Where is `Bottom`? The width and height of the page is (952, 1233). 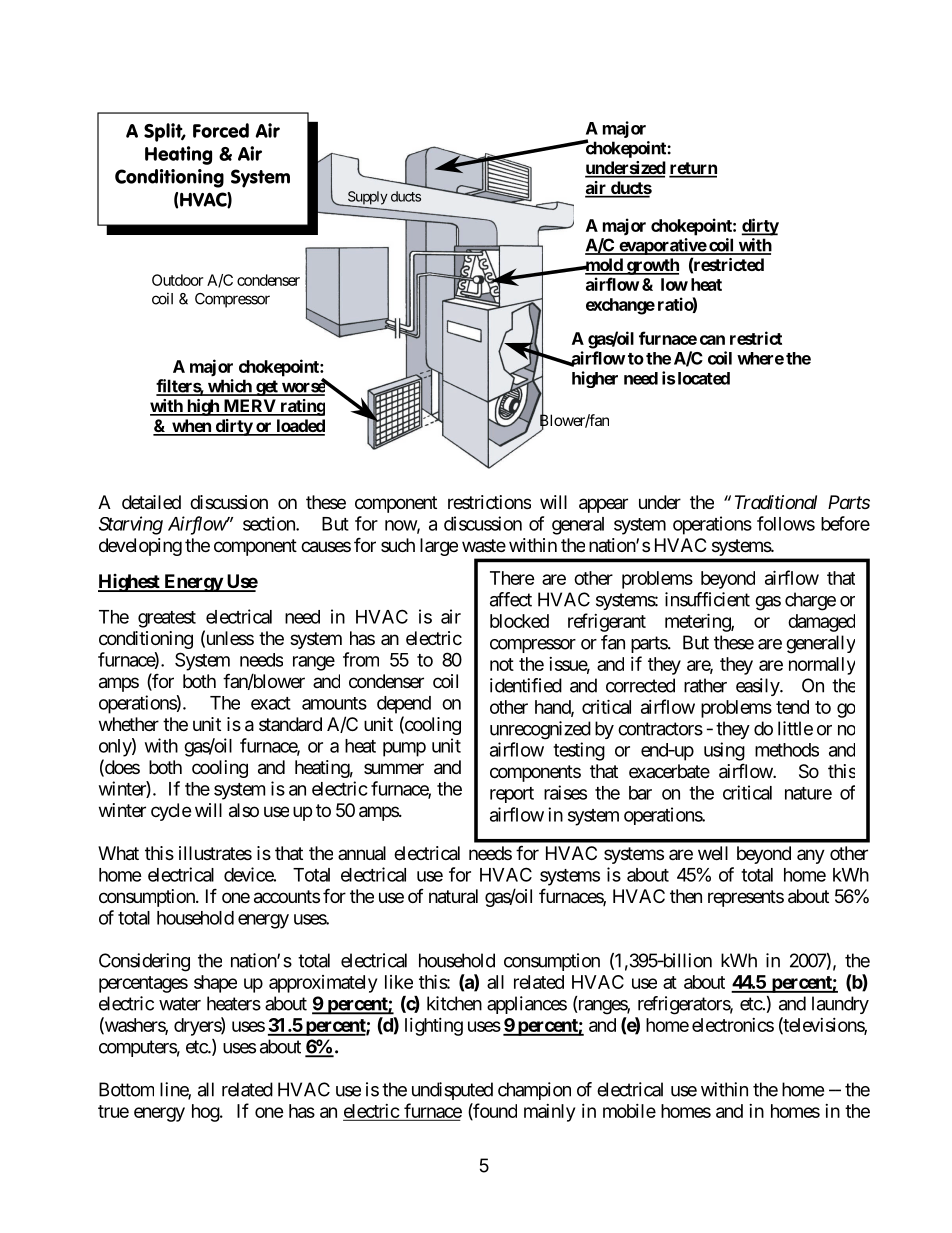
Bottom is located at coordinates (126, 1089).
